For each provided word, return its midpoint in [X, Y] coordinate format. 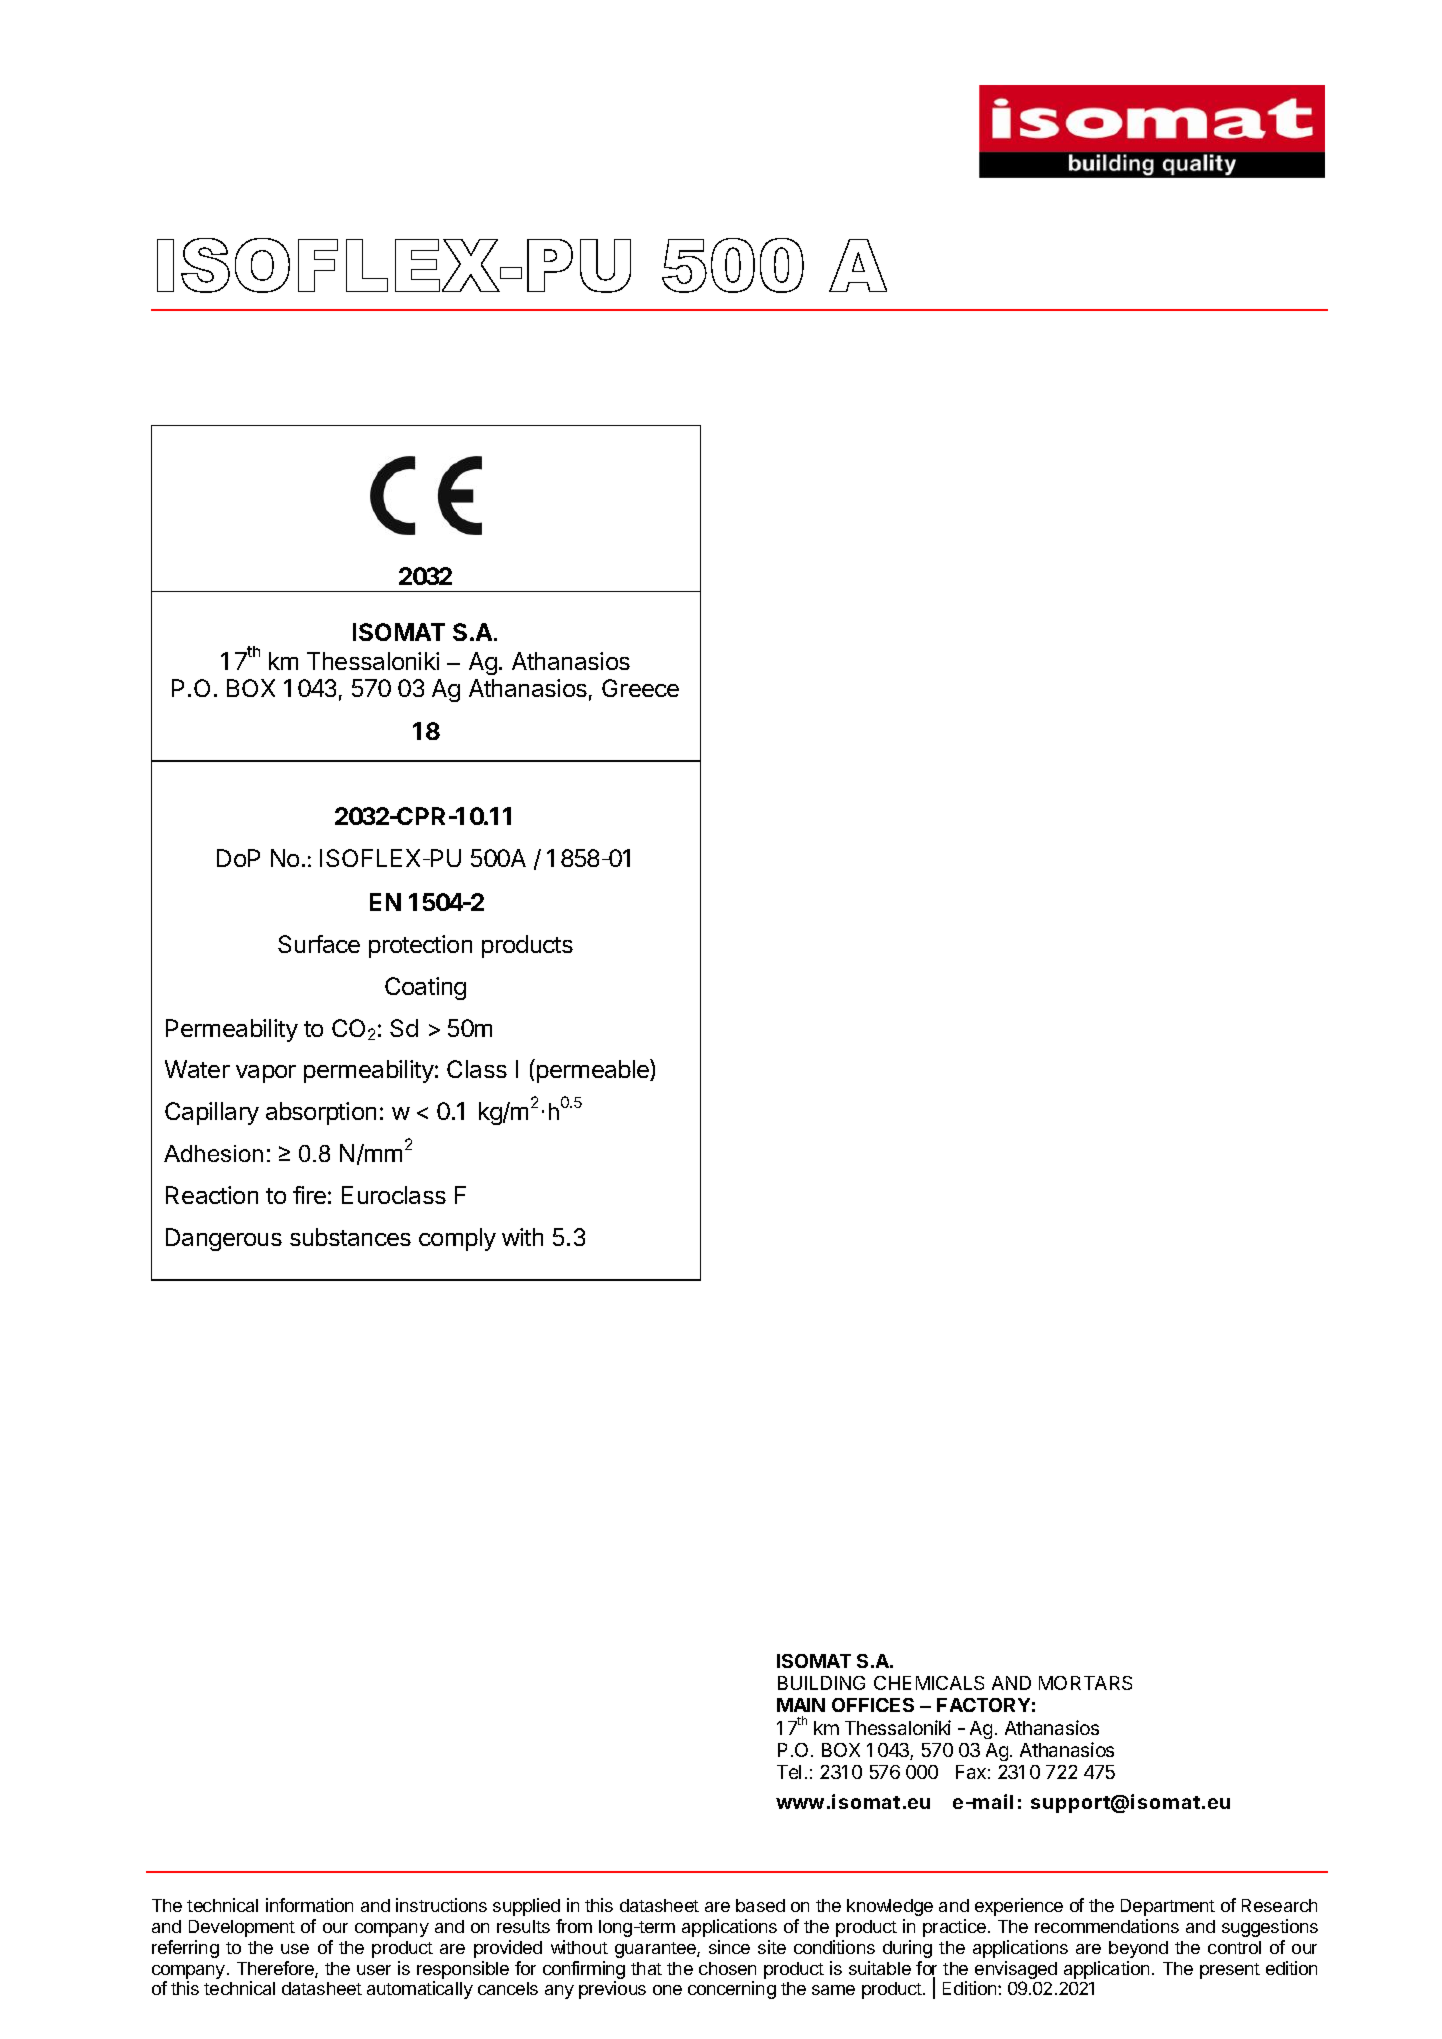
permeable [594, 1071]
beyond [1138, 1949]
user [374, 1970]
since [729, 1947]
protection [420, 946]
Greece [640, 688]
